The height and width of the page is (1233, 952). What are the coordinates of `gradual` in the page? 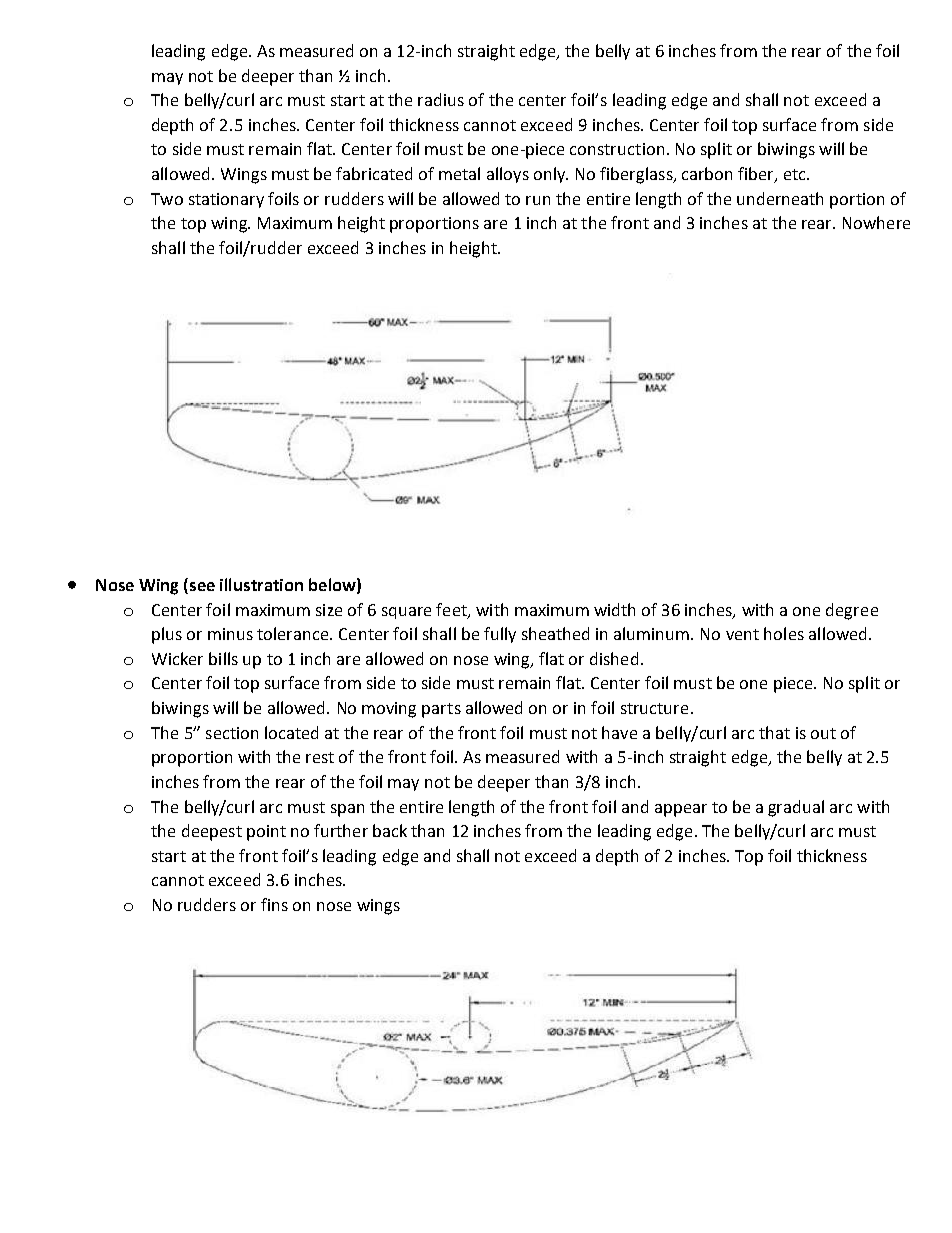 It's located at (796, 808).
